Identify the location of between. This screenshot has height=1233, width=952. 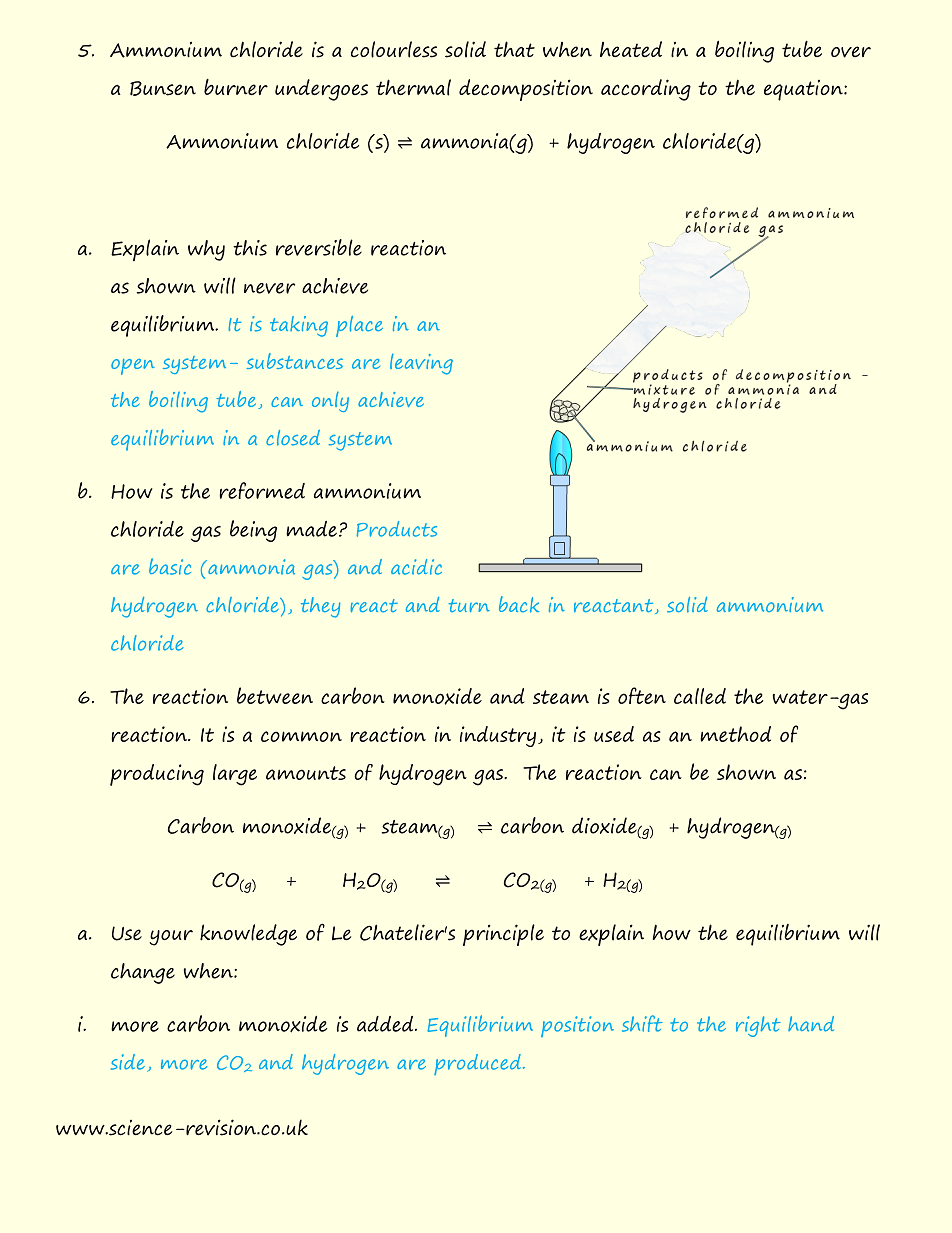
(275, 695).
